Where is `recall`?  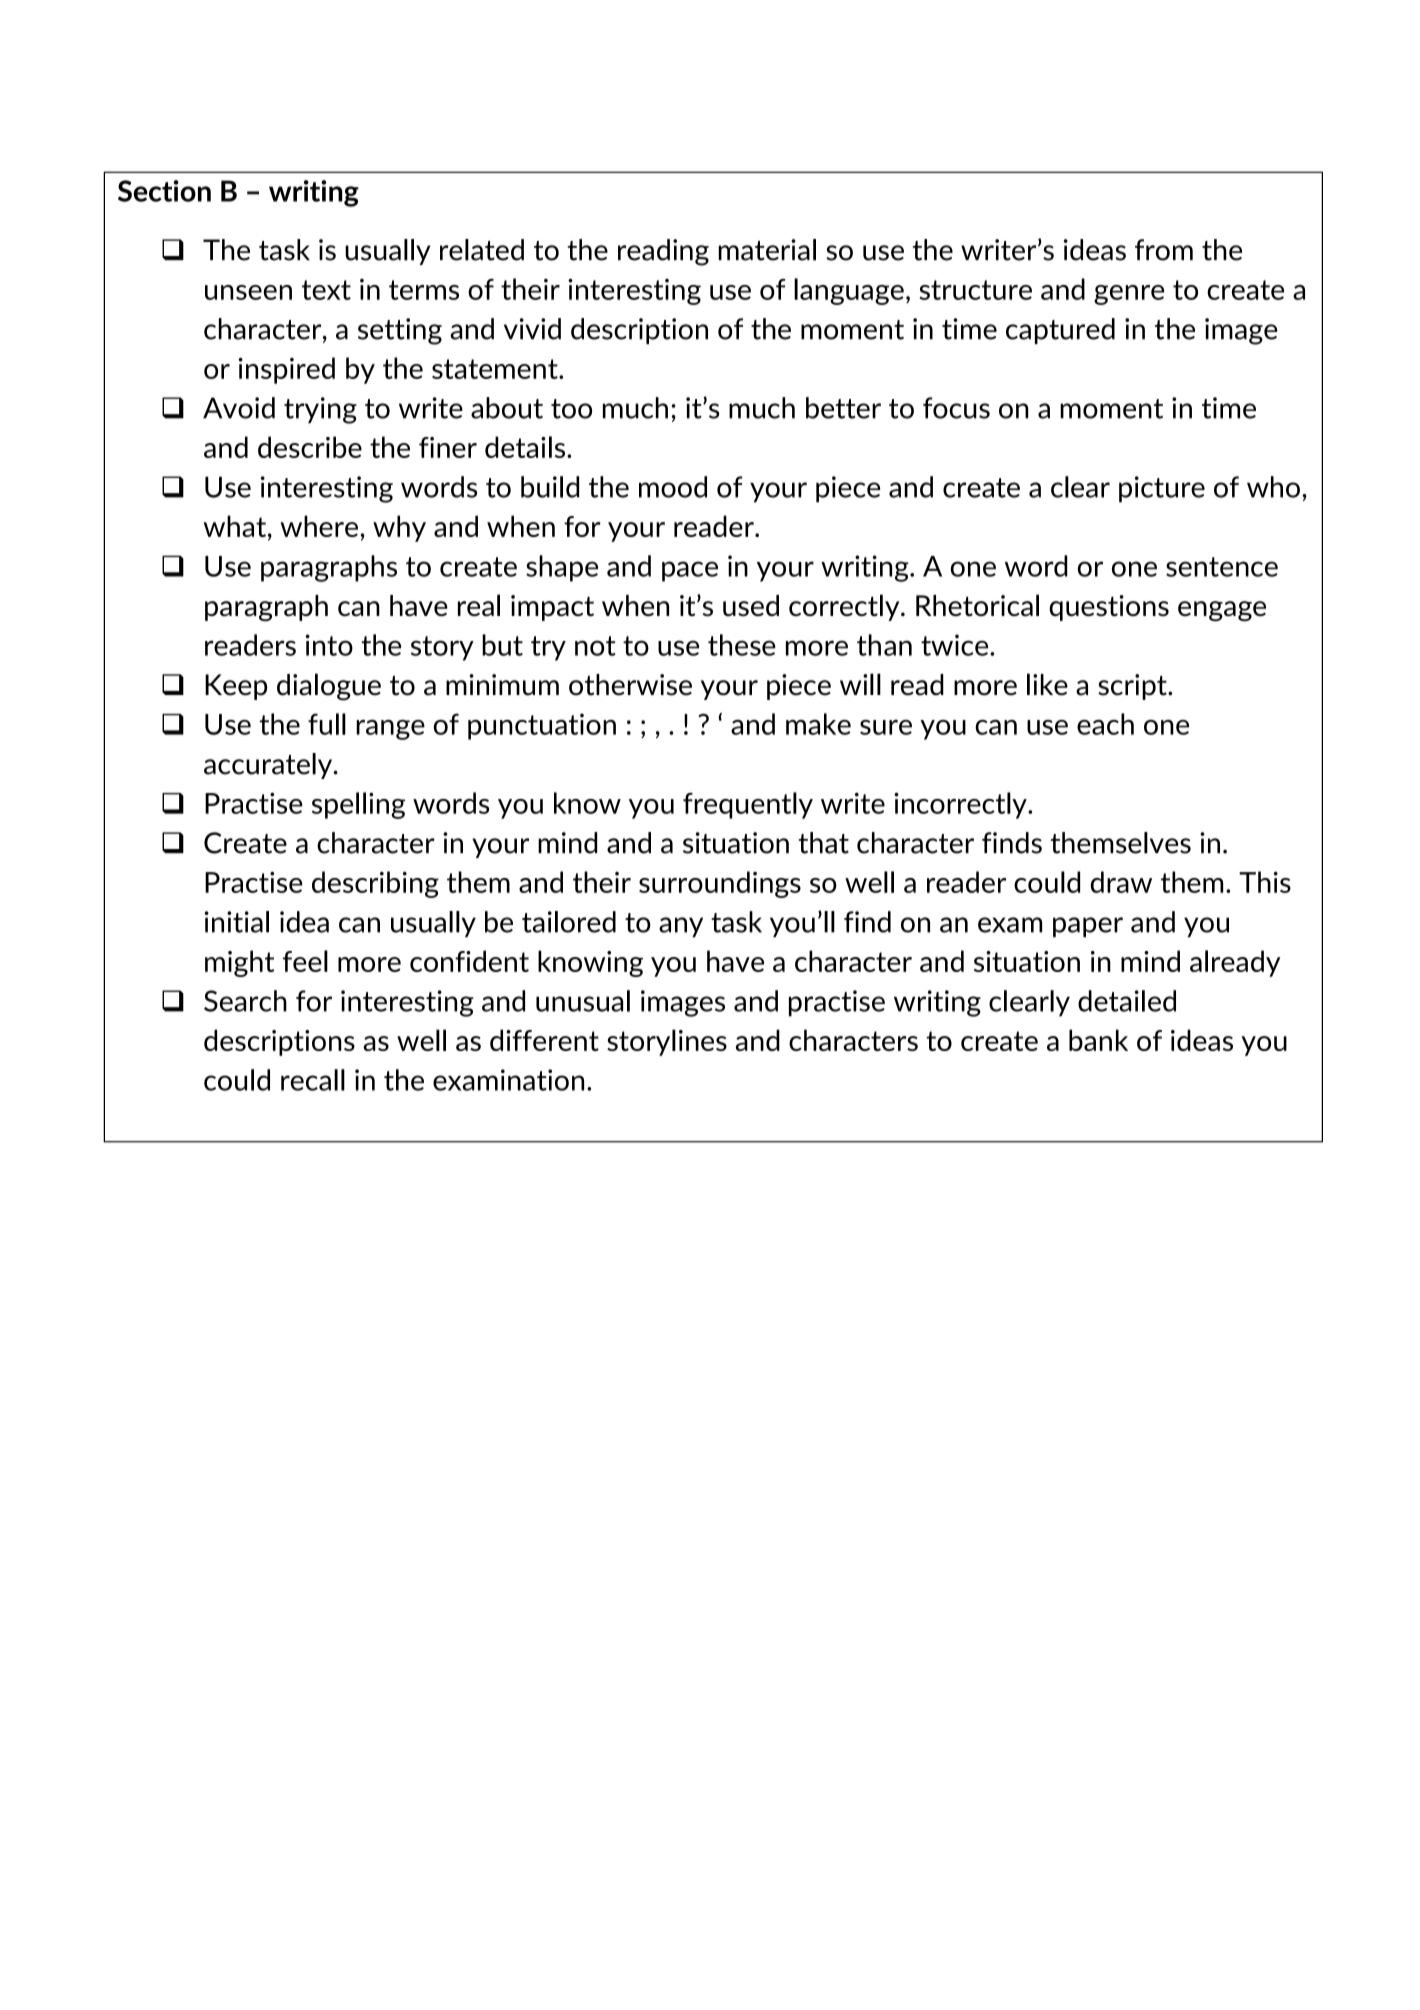 recall is located at coordinates (313, 1080).
